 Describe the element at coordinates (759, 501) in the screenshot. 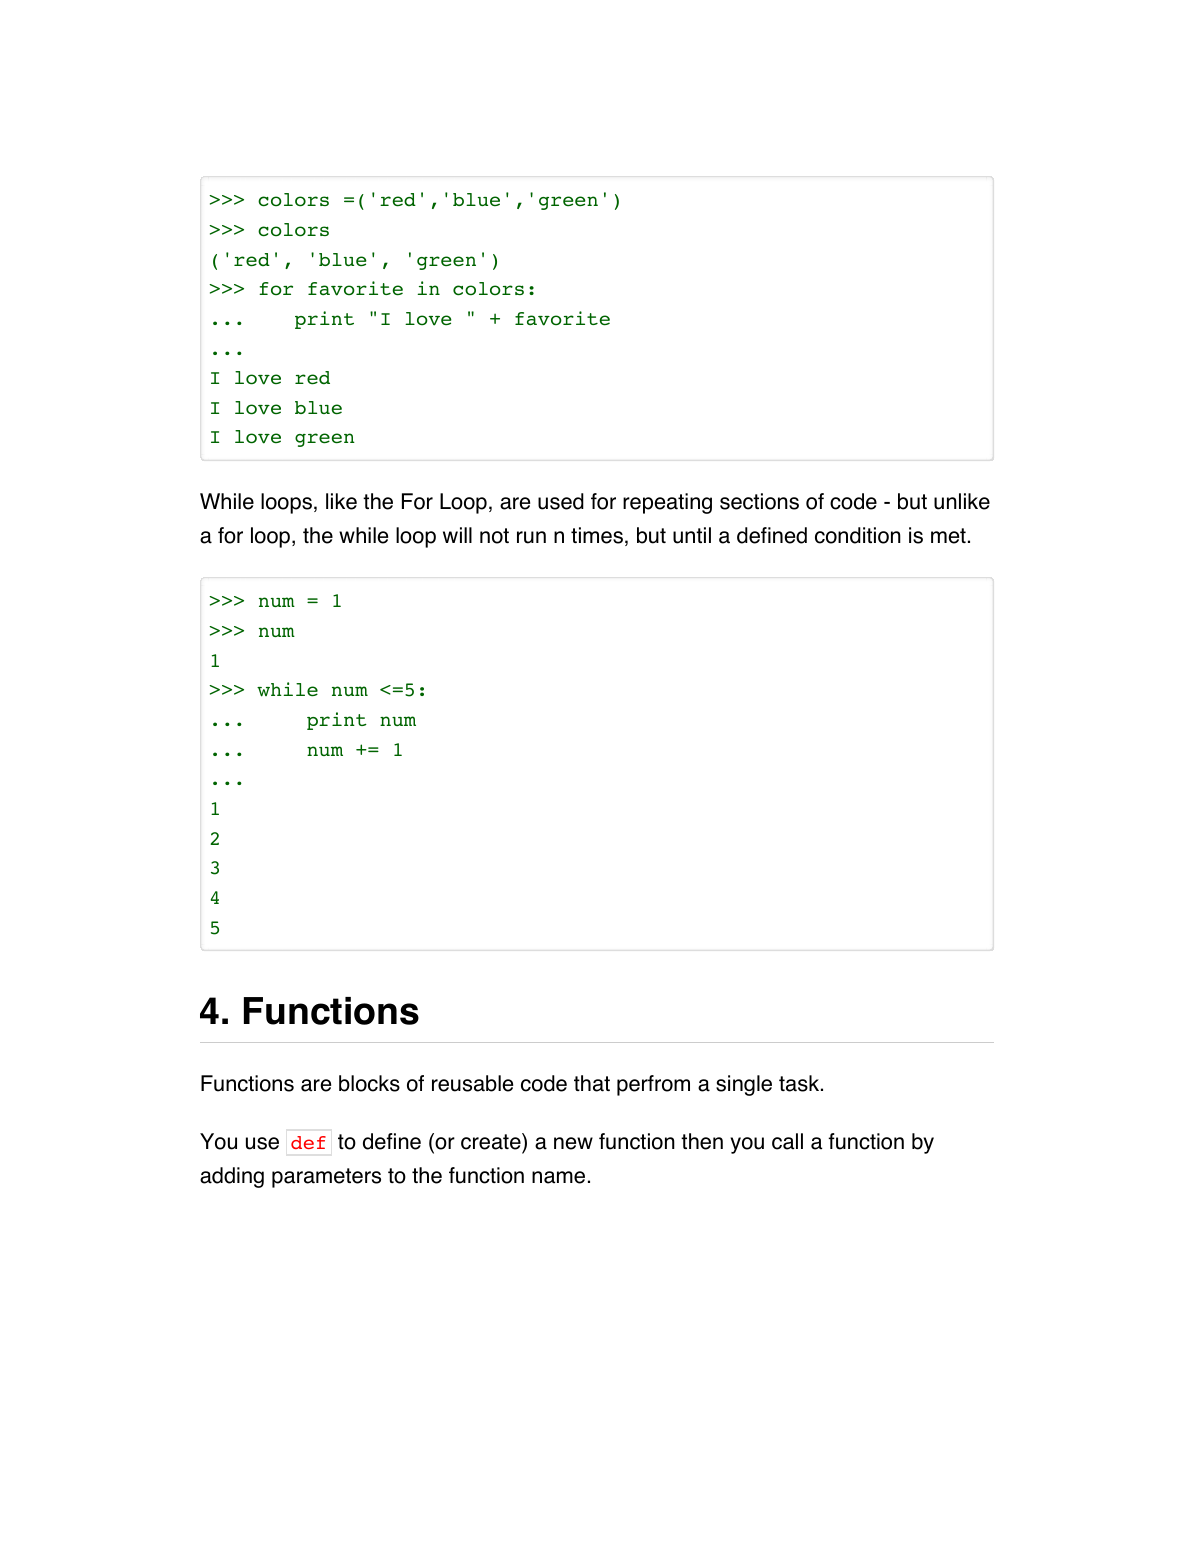

I see `sections` at that location.
